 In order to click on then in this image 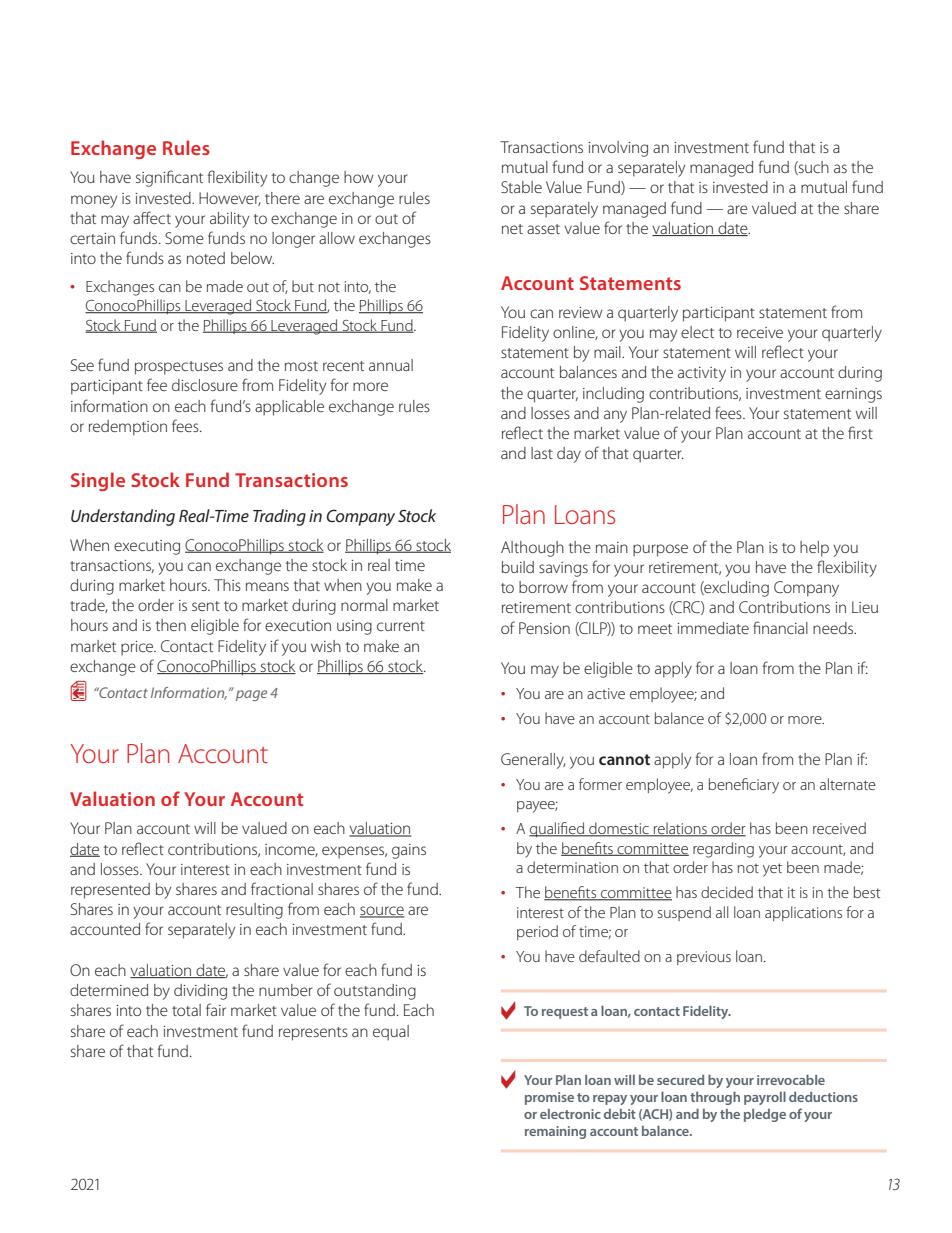, I will do `click(171, 625)`.
